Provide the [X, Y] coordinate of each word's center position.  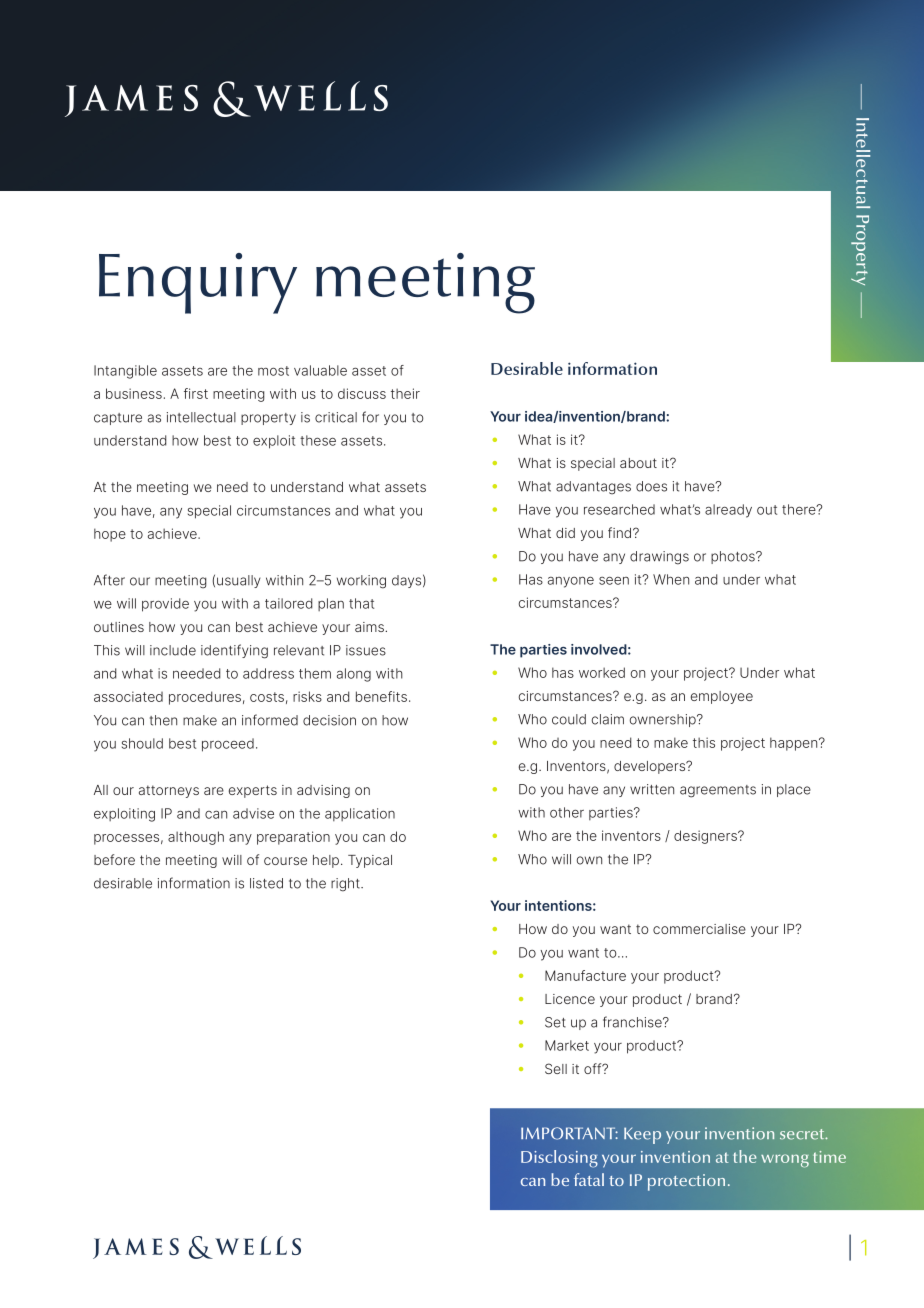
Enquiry [198, 283]
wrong [785, 1161]
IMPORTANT [569, 1133]
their [405, 393]
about [638, 463]
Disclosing [559, 1159]
